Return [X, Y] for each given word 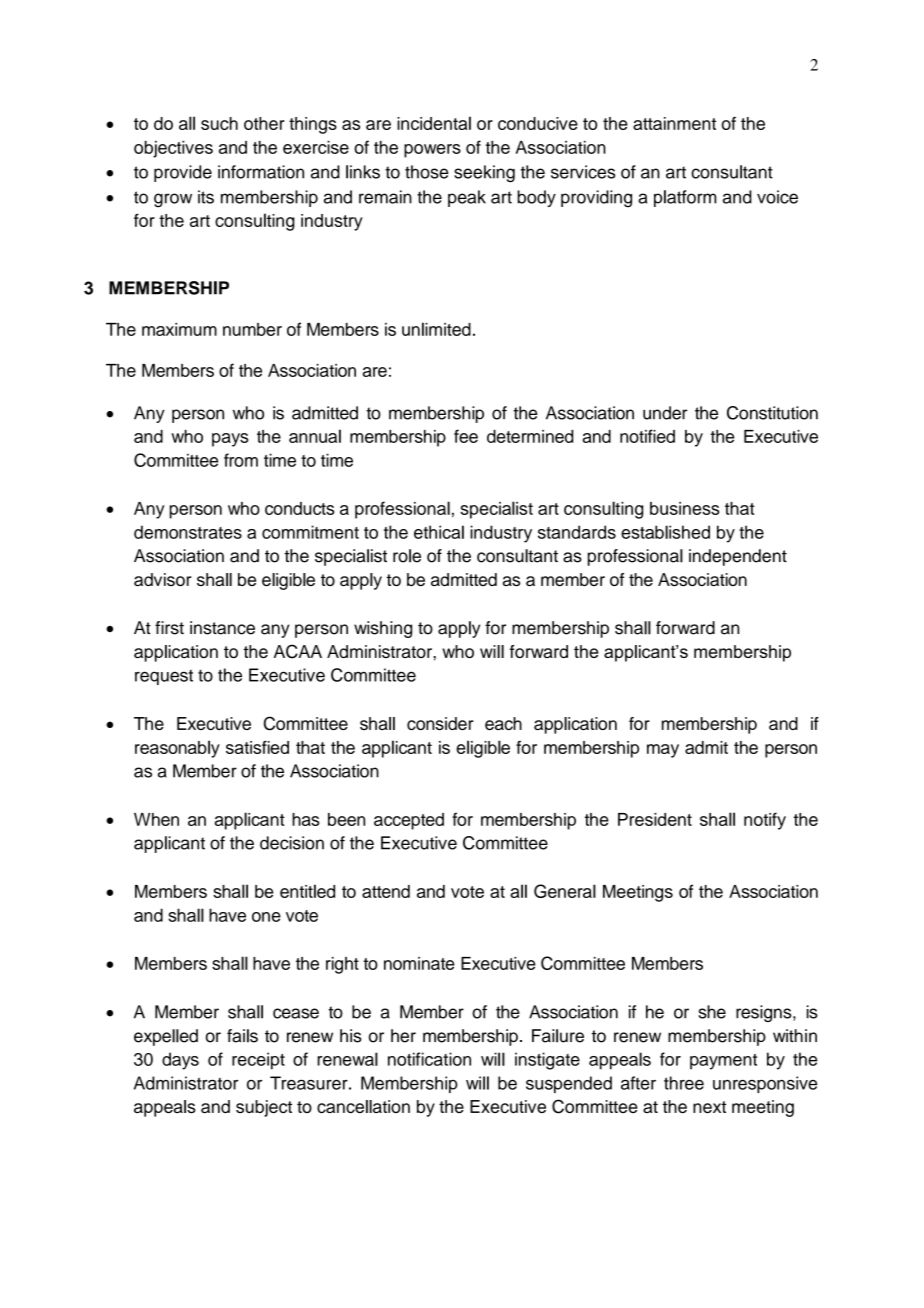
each [503, 723]
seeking [484, 173]
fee [466, 436]
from [241, 460]
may [663, 751]
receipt [258, 1061]
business [684, 508]
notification [429, 1059]
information [261, 172]
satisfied [257, 747]
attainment [674, 123]
